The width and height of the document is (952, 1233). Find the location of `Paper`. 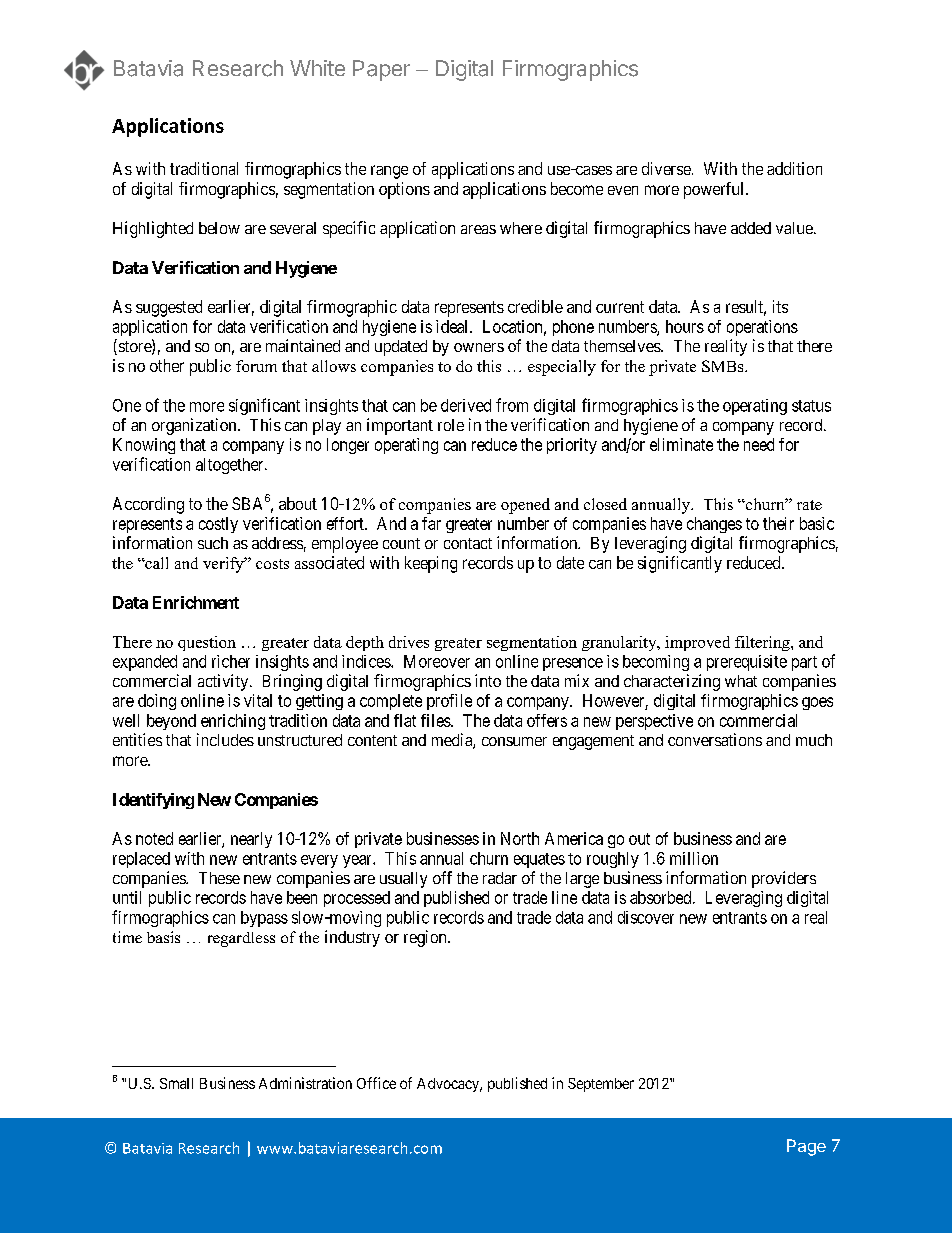

Paper is located at coordinates (381, 70).
